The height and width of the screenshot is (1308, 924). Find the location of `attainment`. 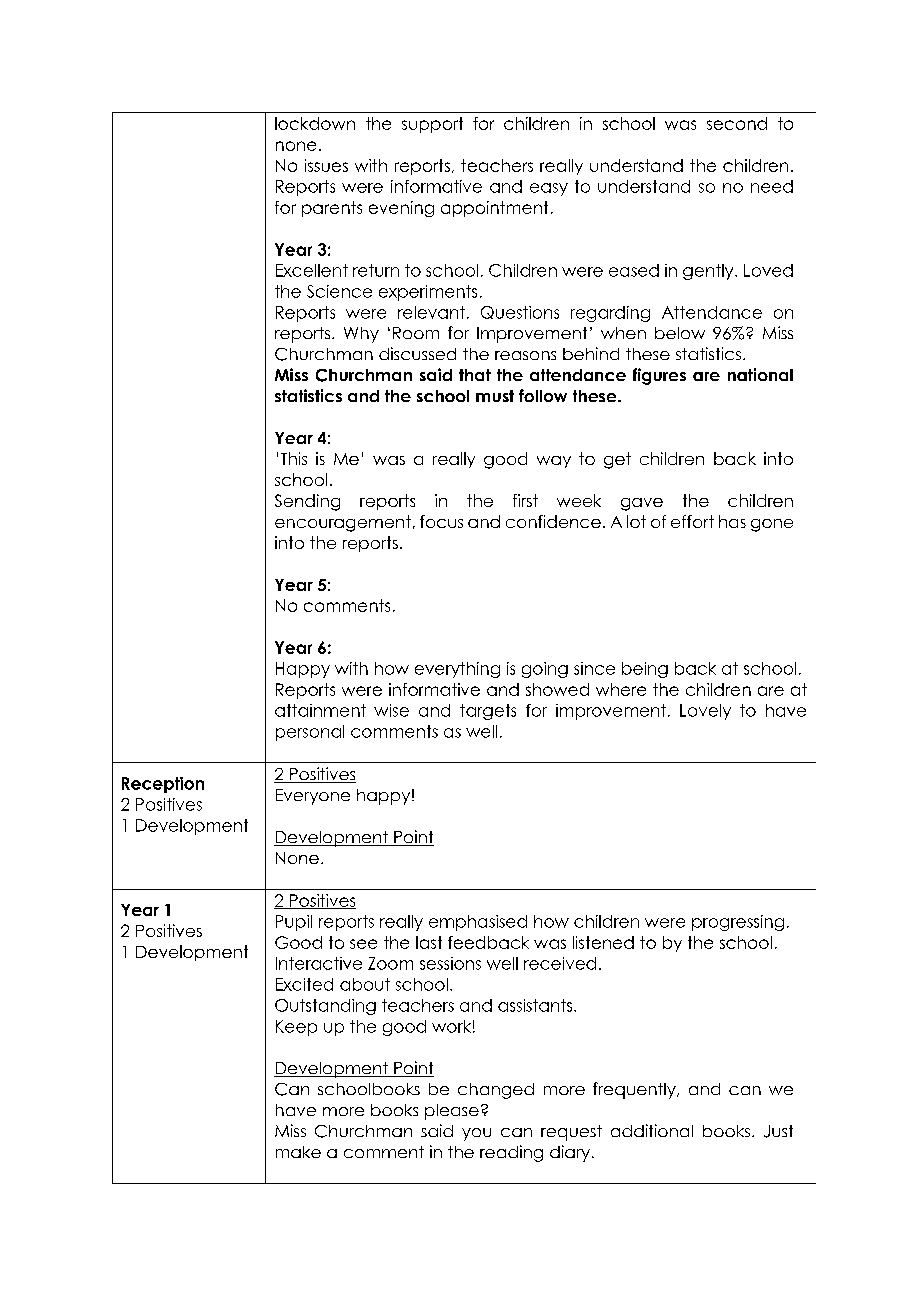

attainment is located at coordinates (320, 710).
